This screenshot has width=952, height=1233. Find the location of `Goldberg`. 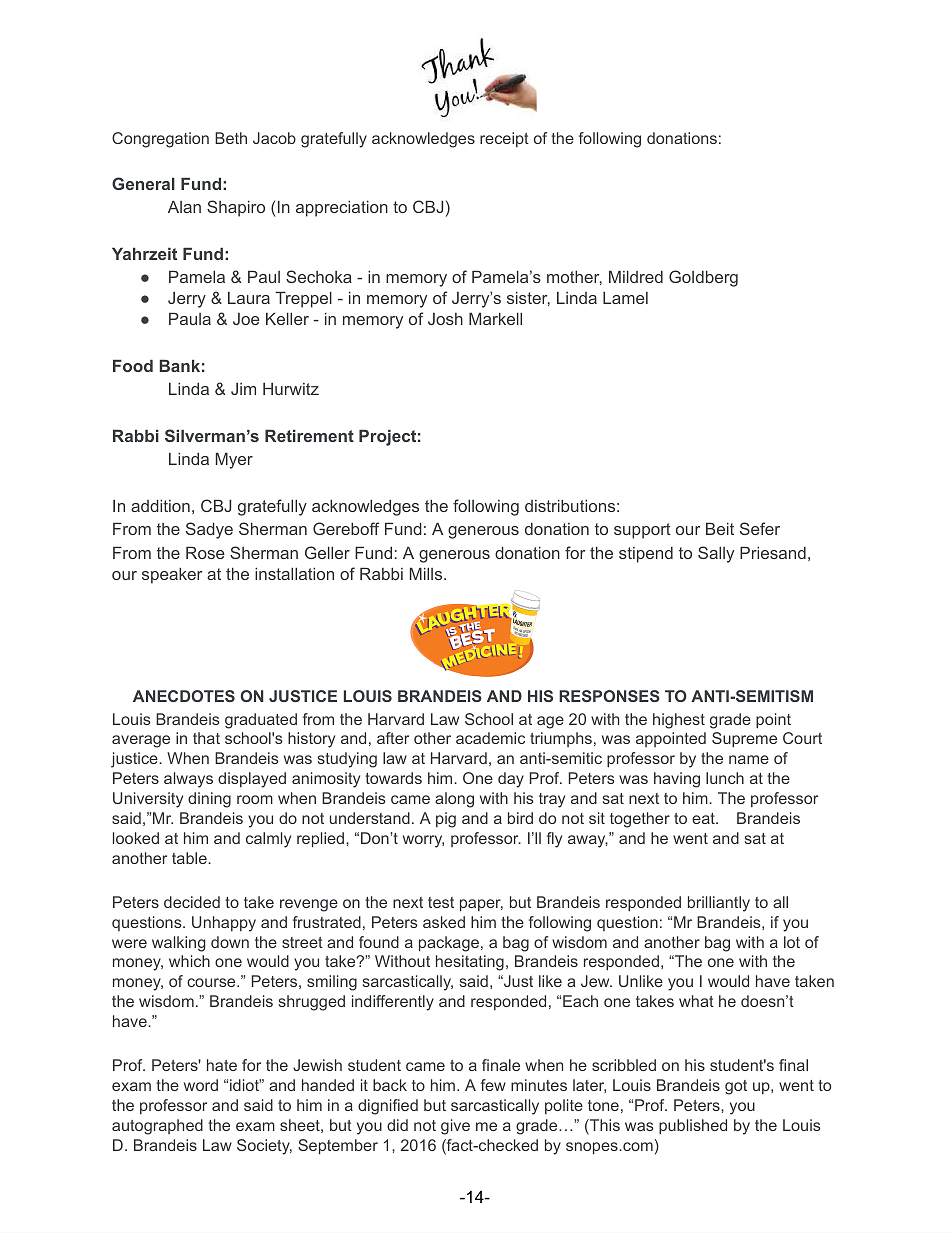

Goldberg is located at coordinates (703, 278).
